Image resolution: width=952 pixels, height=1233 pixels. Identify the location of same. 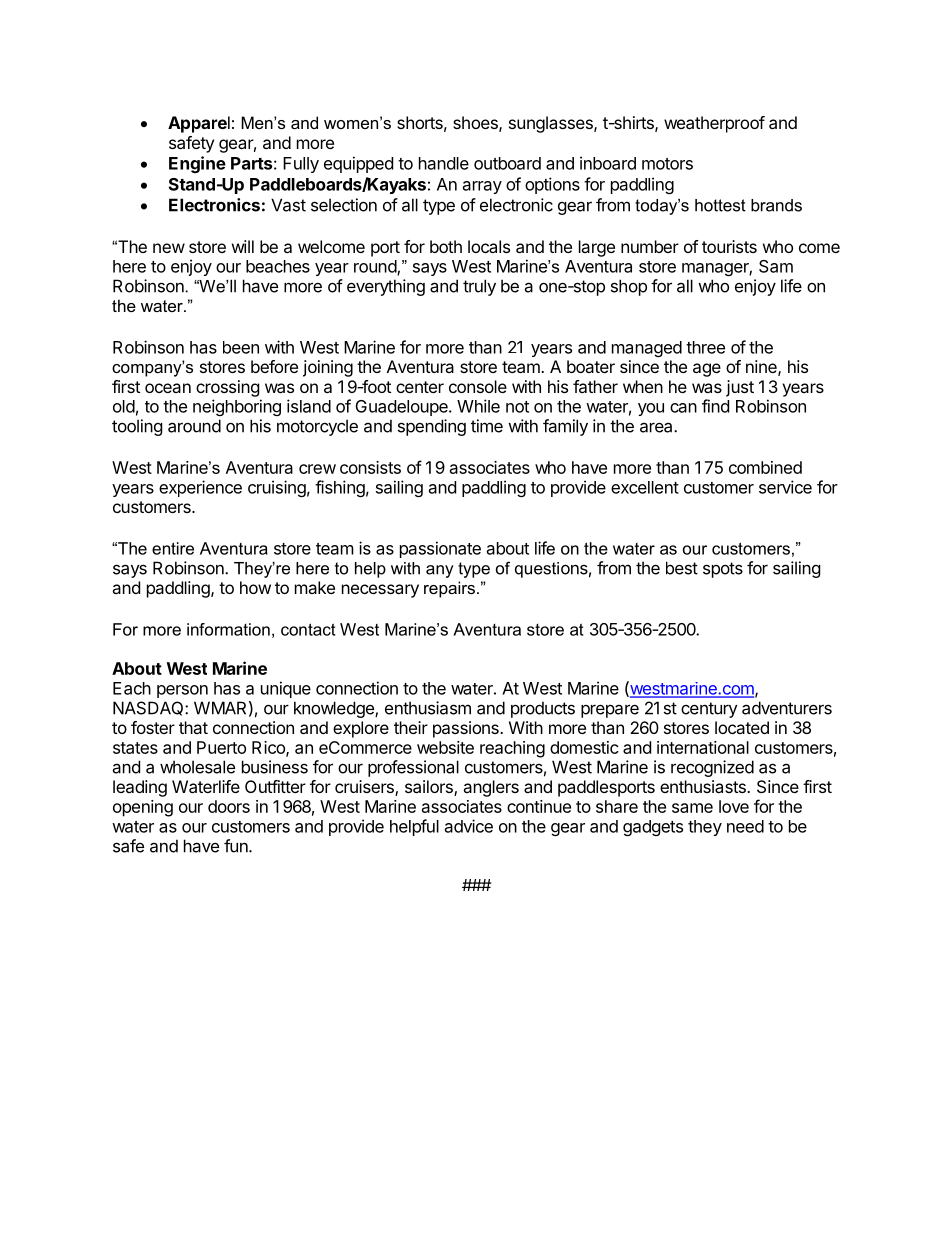
(692, 808).
